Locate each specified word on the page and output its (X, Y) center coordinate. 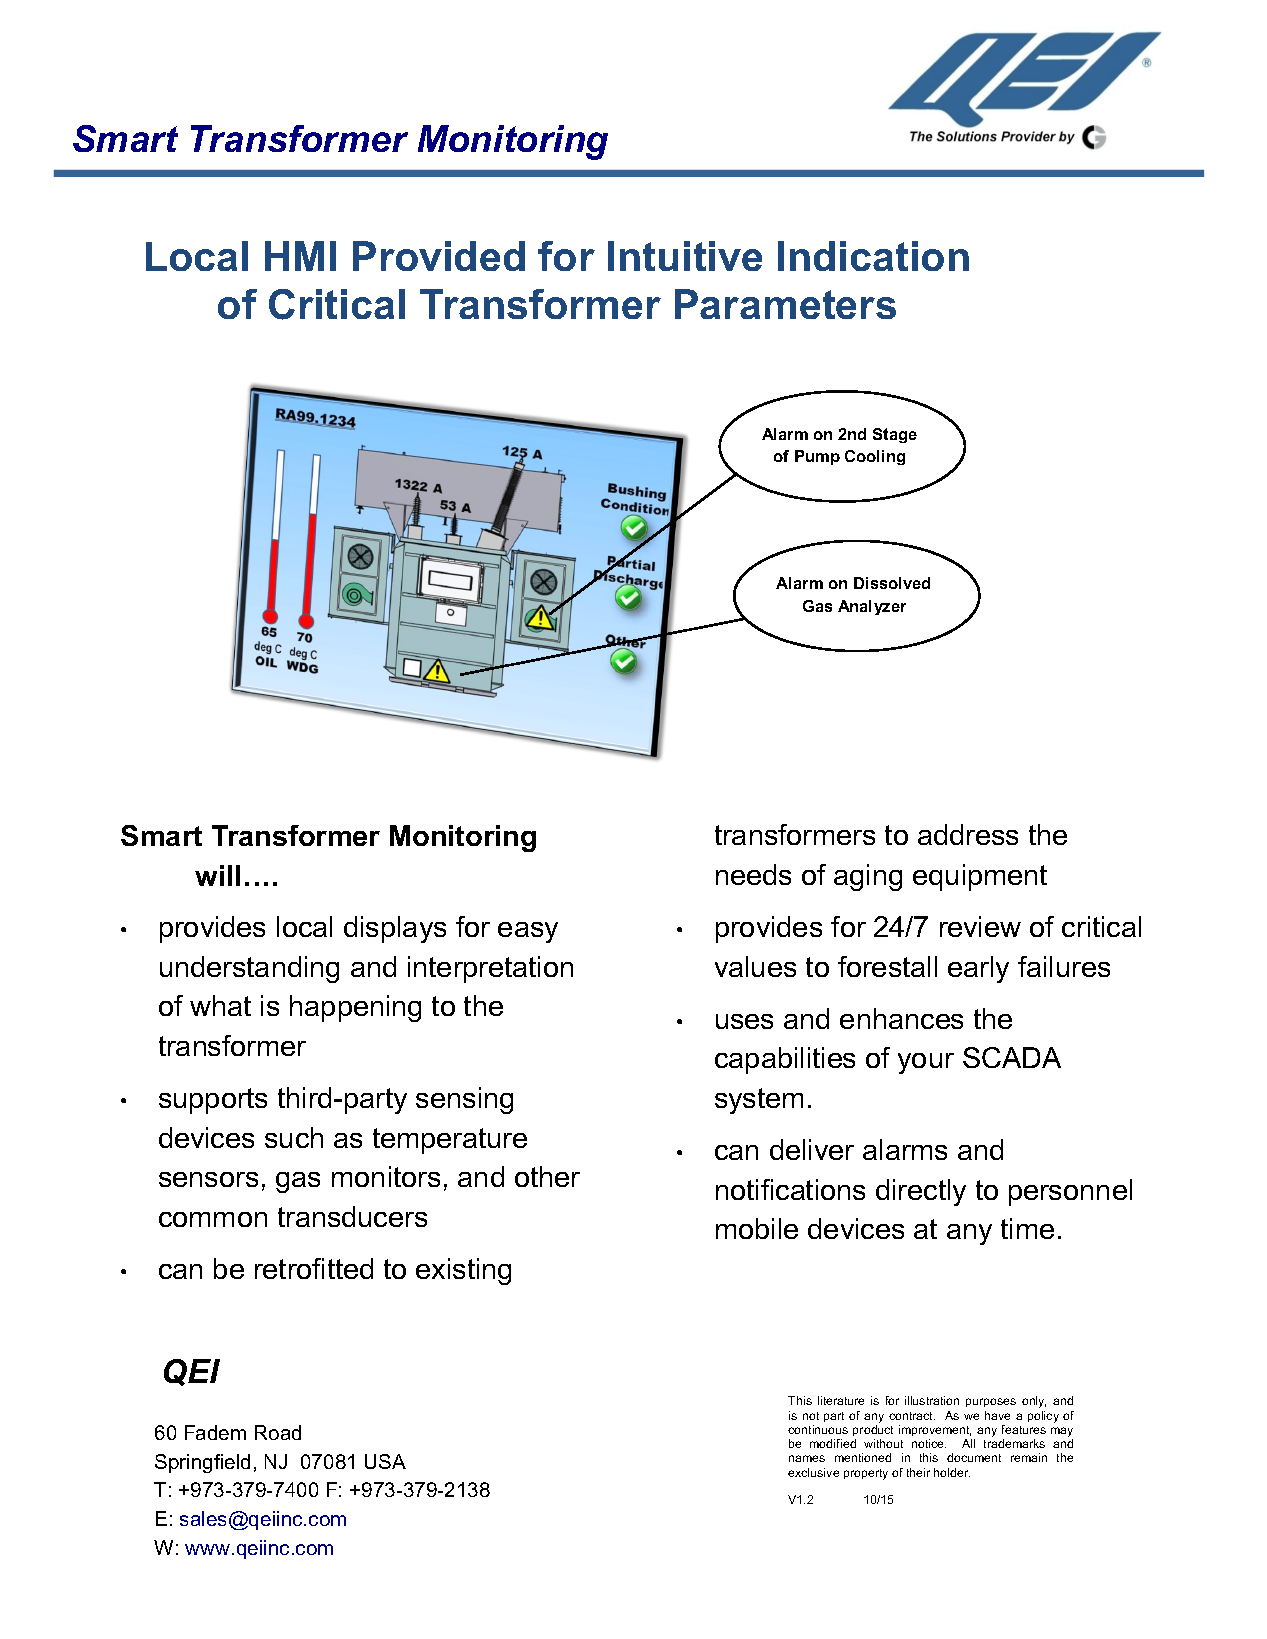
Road (278, 1432)
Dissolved (892, 583)
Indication (873, 256)
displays (395, 929)
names (807, 1458)
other (547, 1176)
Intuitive (685, 256)
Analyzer (872, 607)
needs (753, 874)
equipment (980, 877)
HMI (300, 256)
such (294, 1137)
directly (921, 1192)
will (217, 875)
